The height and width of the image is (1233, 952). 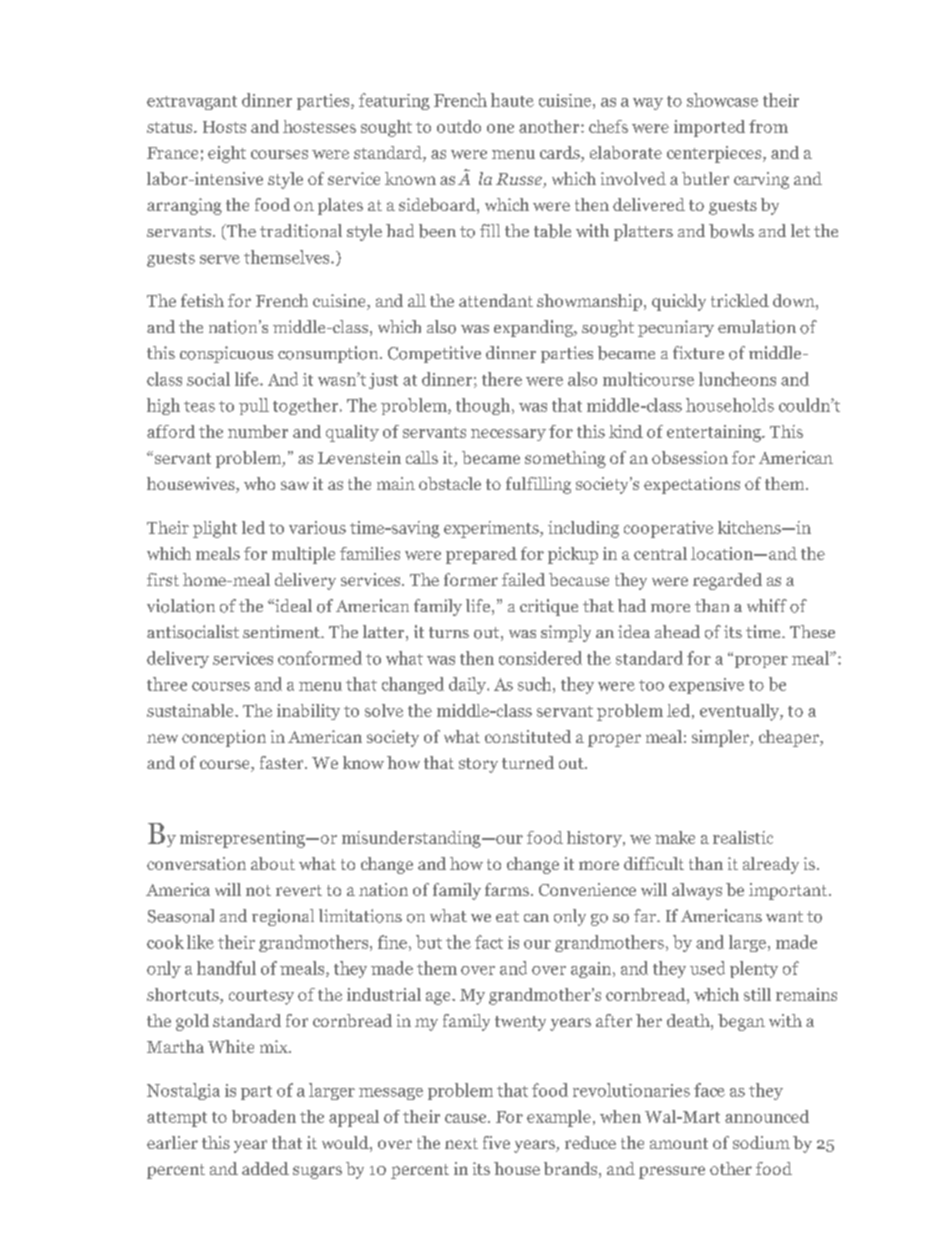 What do you see at coordinates (181, 606) in the image?
I see `violation` at bounding box center [181, 606].
